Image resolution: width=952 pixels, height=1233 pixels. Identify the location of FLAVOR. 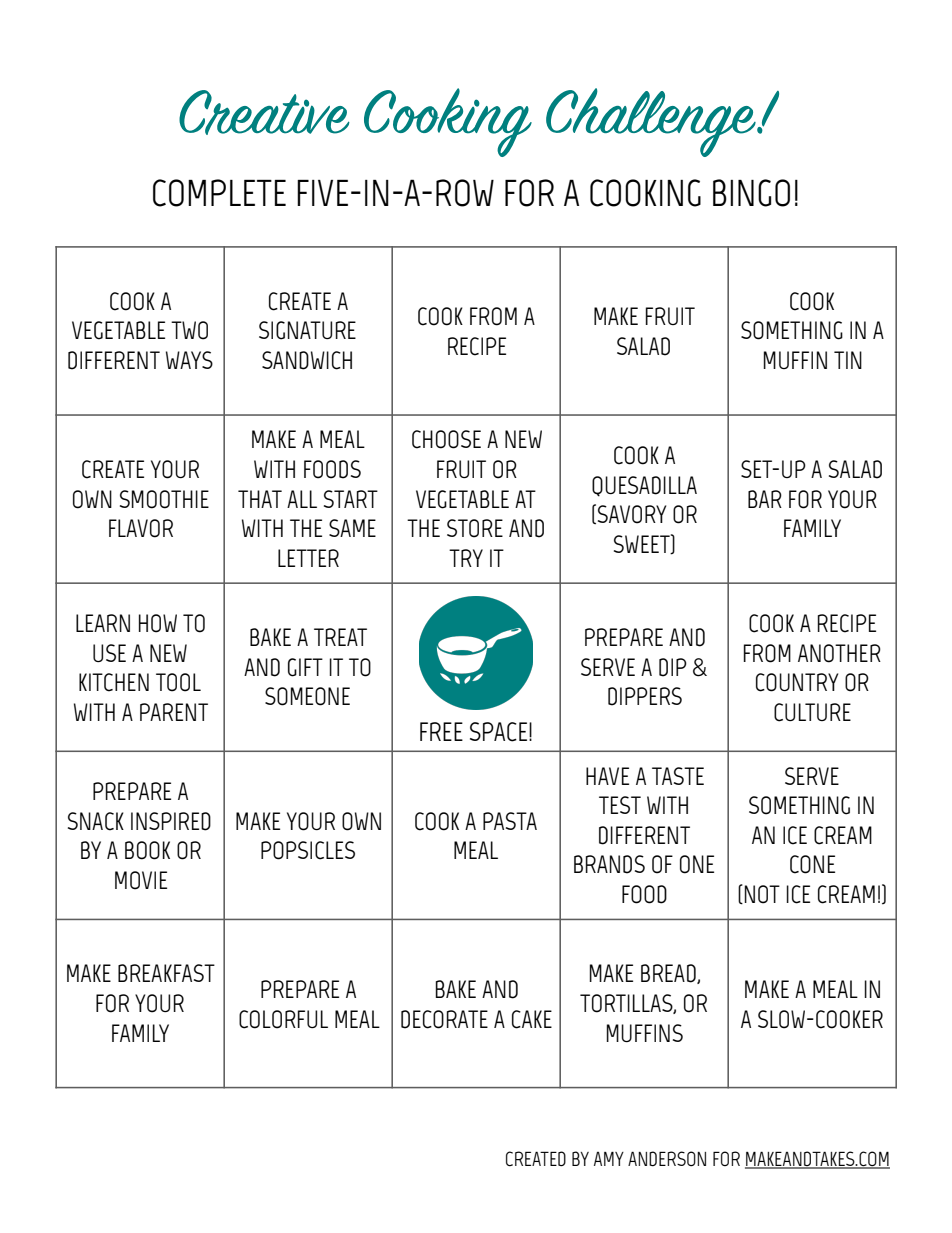
(141, 528).
